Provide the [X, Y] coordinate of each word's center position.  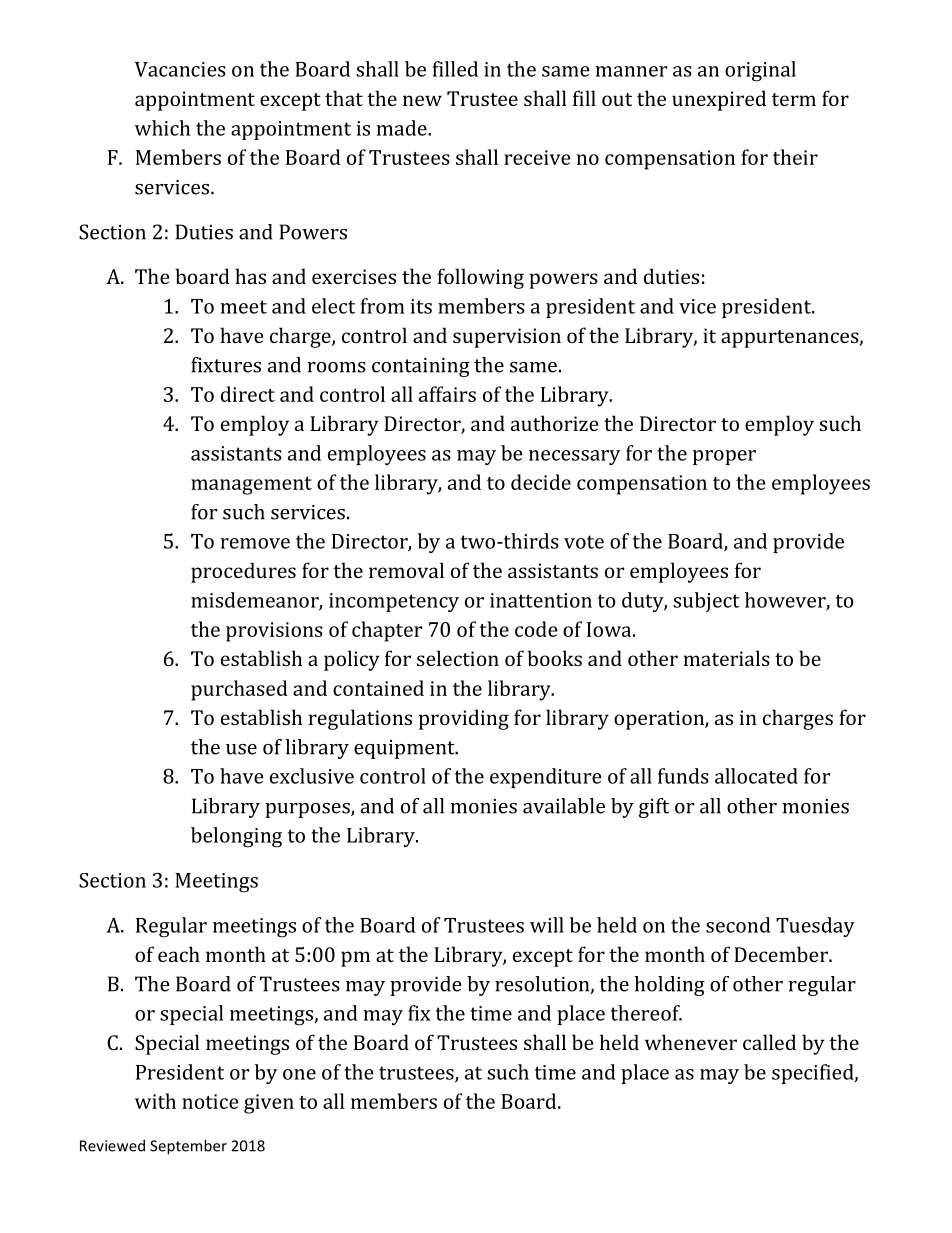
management [251, 486]
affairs [447, 394]
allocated [756, 776]
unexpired [719, 100]
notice [210, 1101]
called [769, 1042]
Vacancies [180, 69]
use [241, 749]
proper [724, 457]
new [422, 100]
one [299, 1074]
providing [464, 719]
